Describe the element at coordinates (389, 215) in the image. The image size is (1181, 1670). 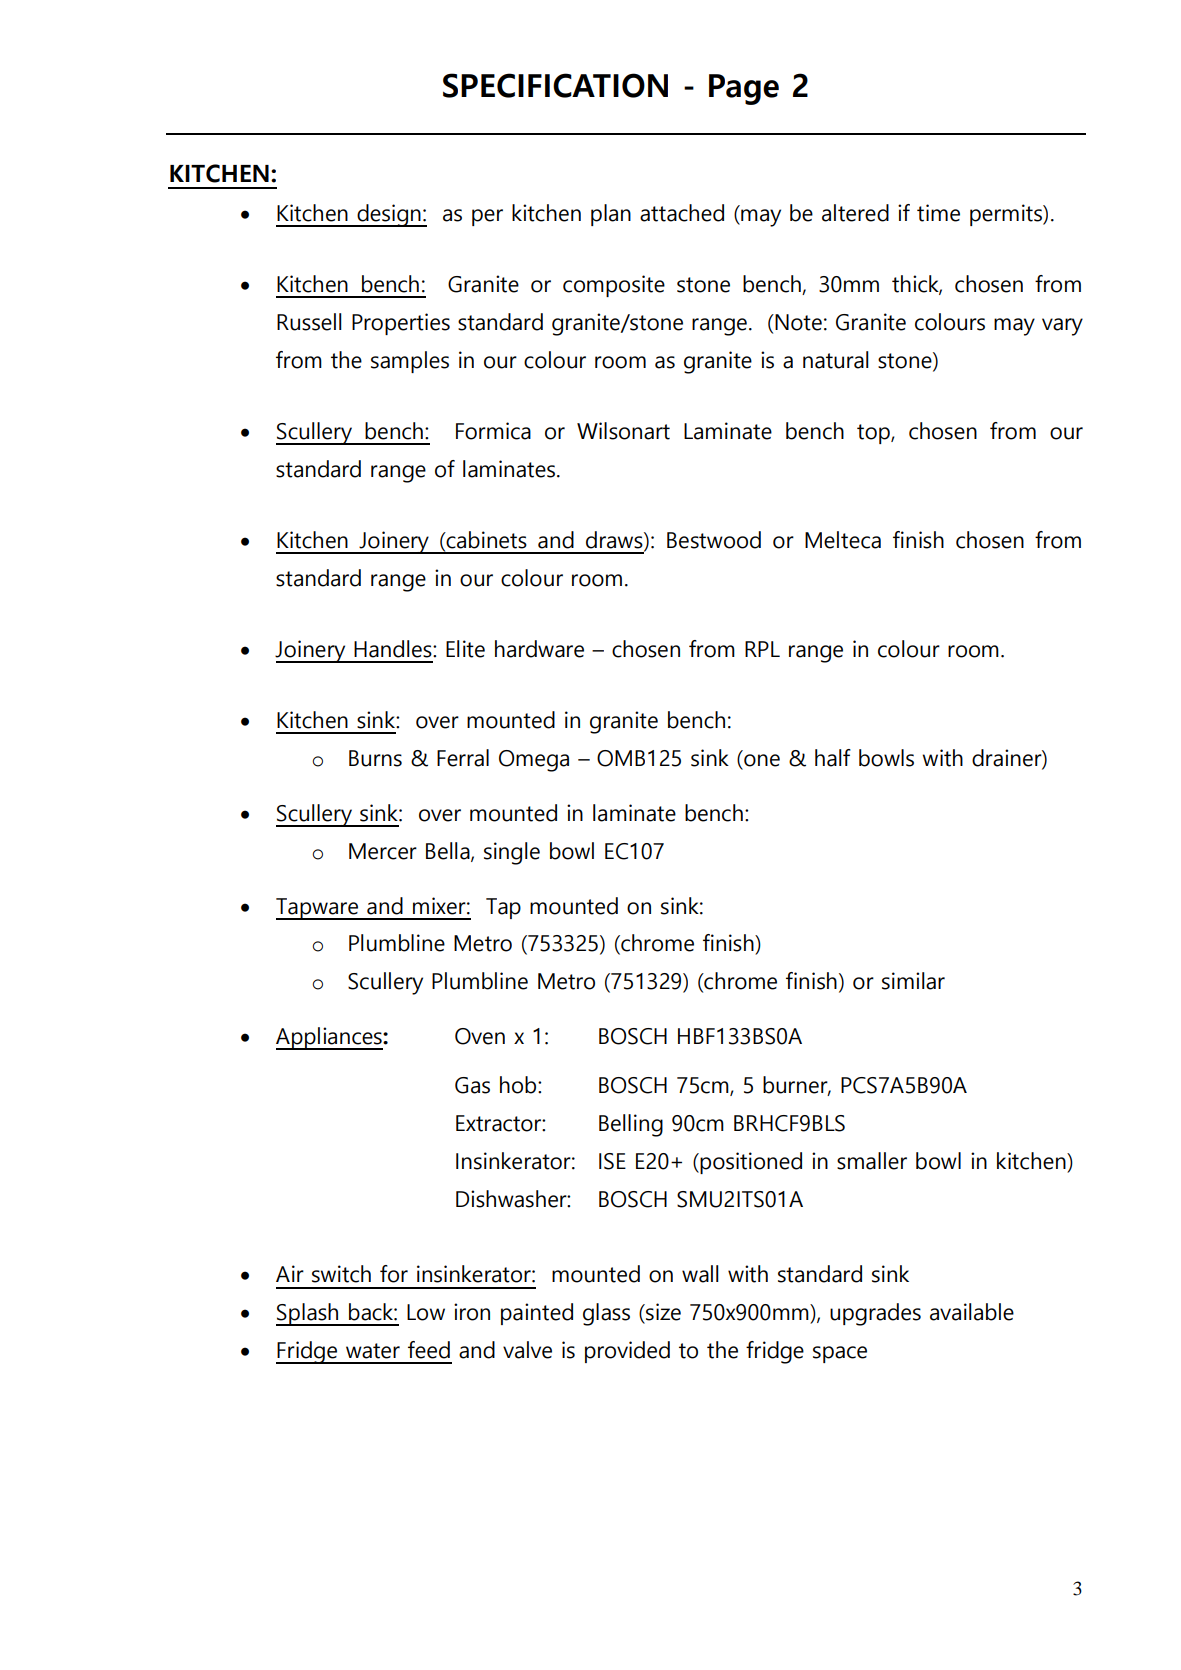
I see `design` at that location.
